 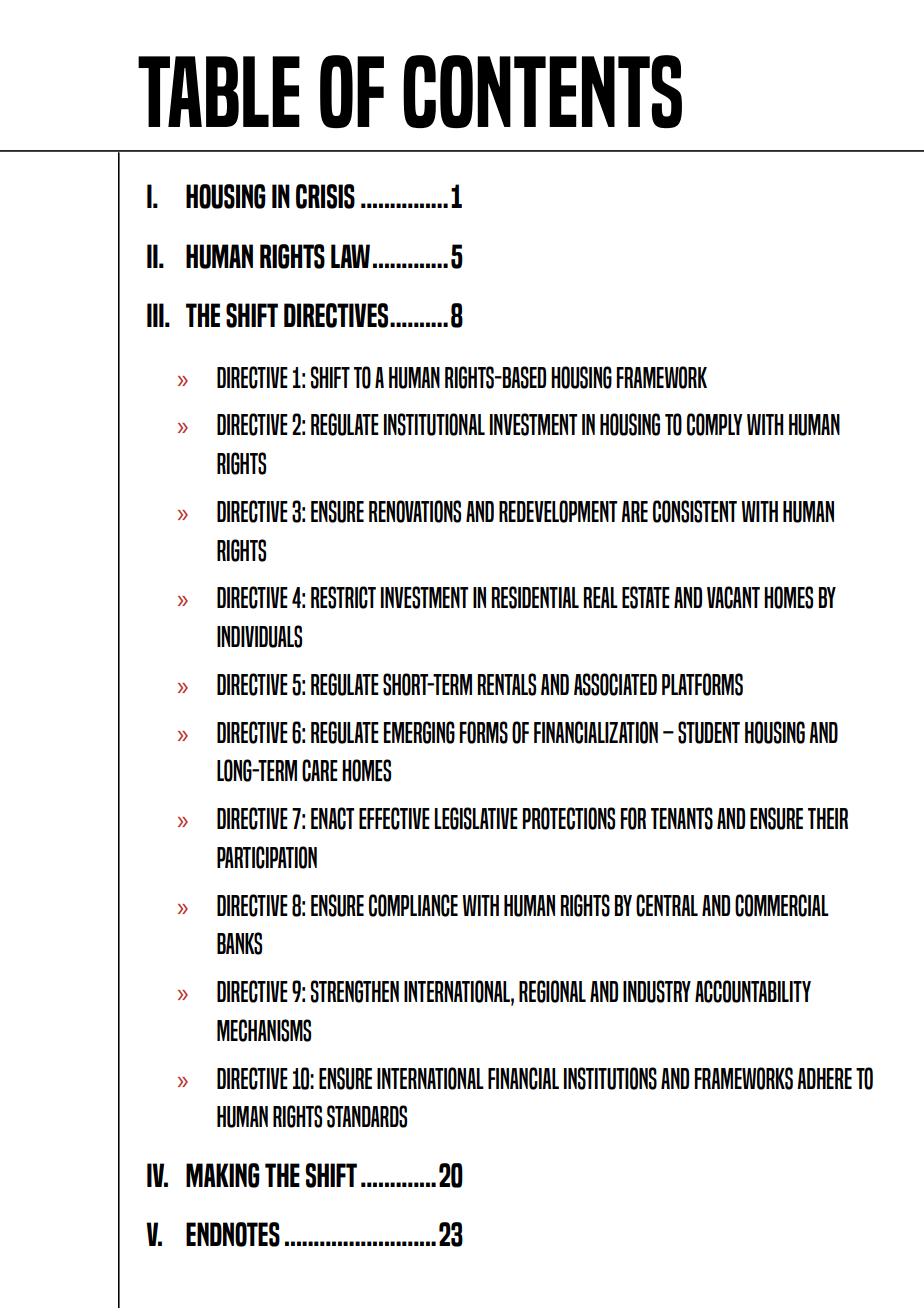 What do you see at coordinates (542, 91) in the screenshot?
I see `Contents` at bounding box center [542, 91].
